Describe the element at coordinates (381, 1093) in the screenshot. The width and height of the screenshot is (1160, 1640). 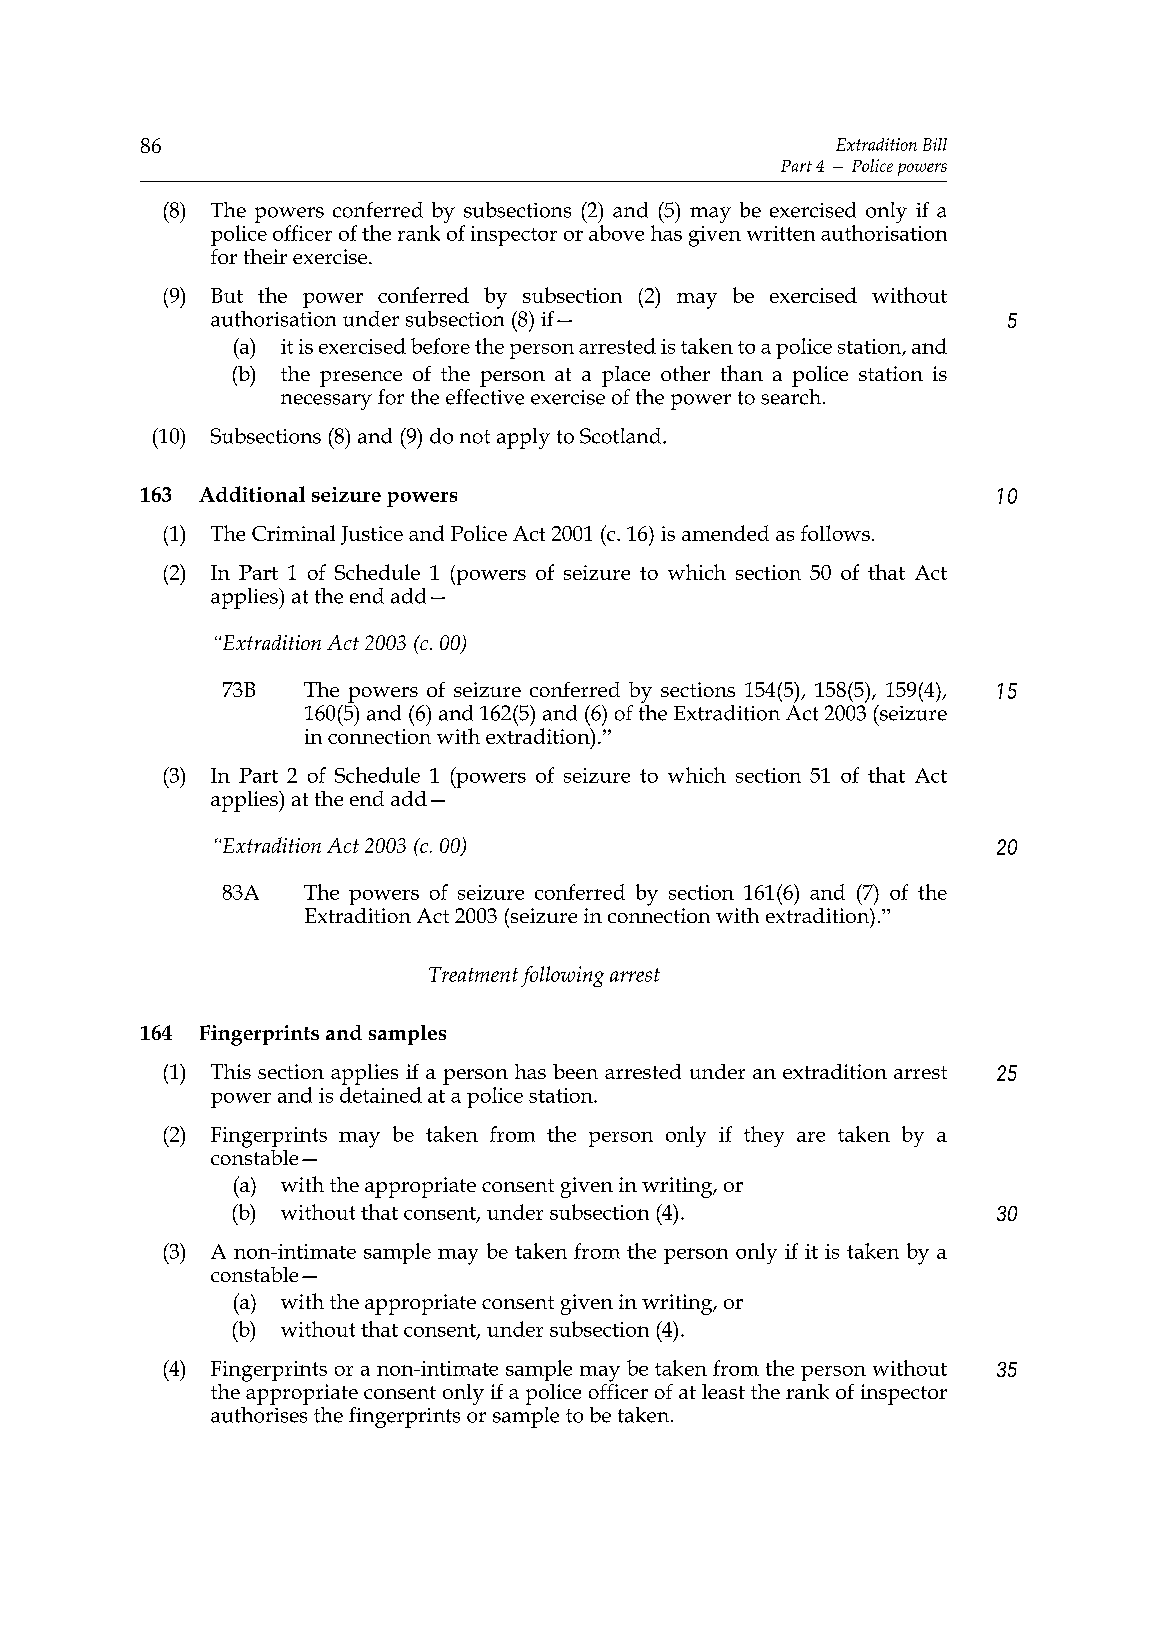
I see `detained` at that location.
